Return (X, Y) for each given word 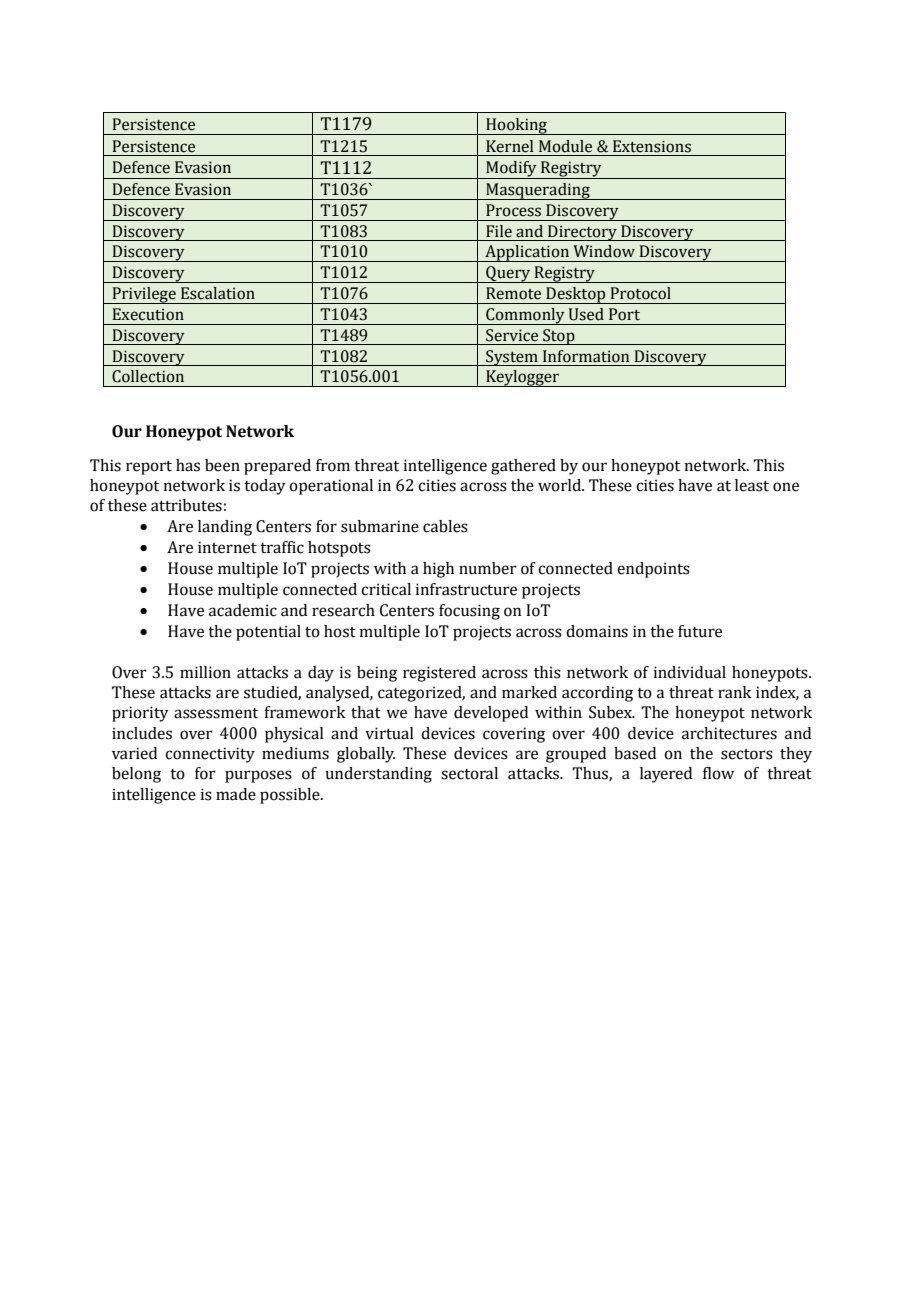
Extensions (652, 146)
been (222, 465)
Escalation (218, 293)
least (752, 485)
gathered (523, 467)
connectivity (210, 755)
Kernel (509, 146)
